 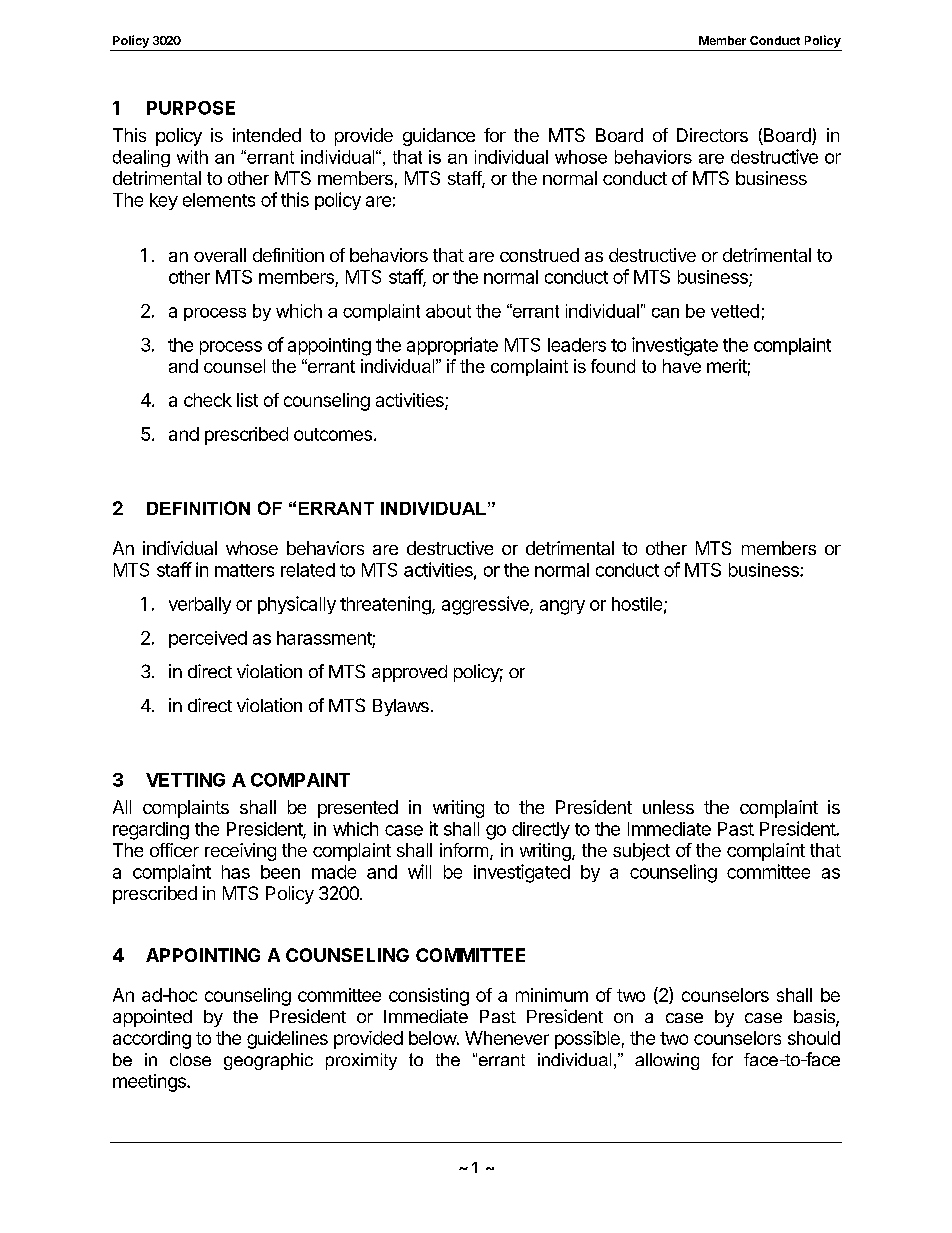 I want to click on matters, so click(x=244, y=570).
